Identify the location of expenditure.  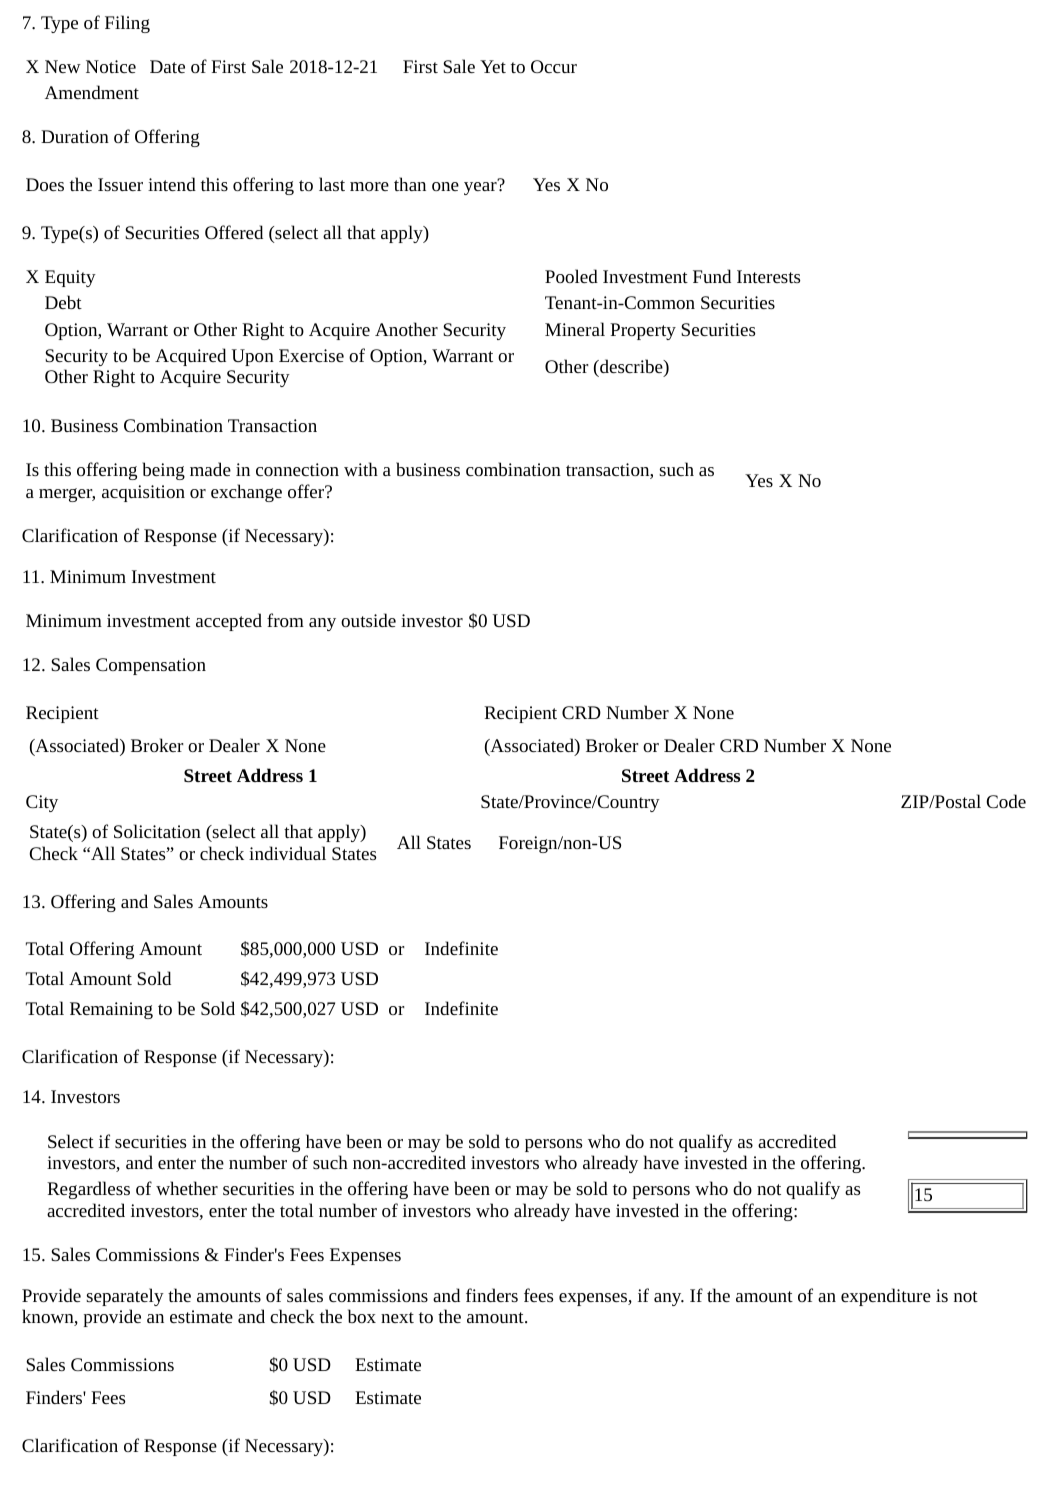
(886, 1297).
